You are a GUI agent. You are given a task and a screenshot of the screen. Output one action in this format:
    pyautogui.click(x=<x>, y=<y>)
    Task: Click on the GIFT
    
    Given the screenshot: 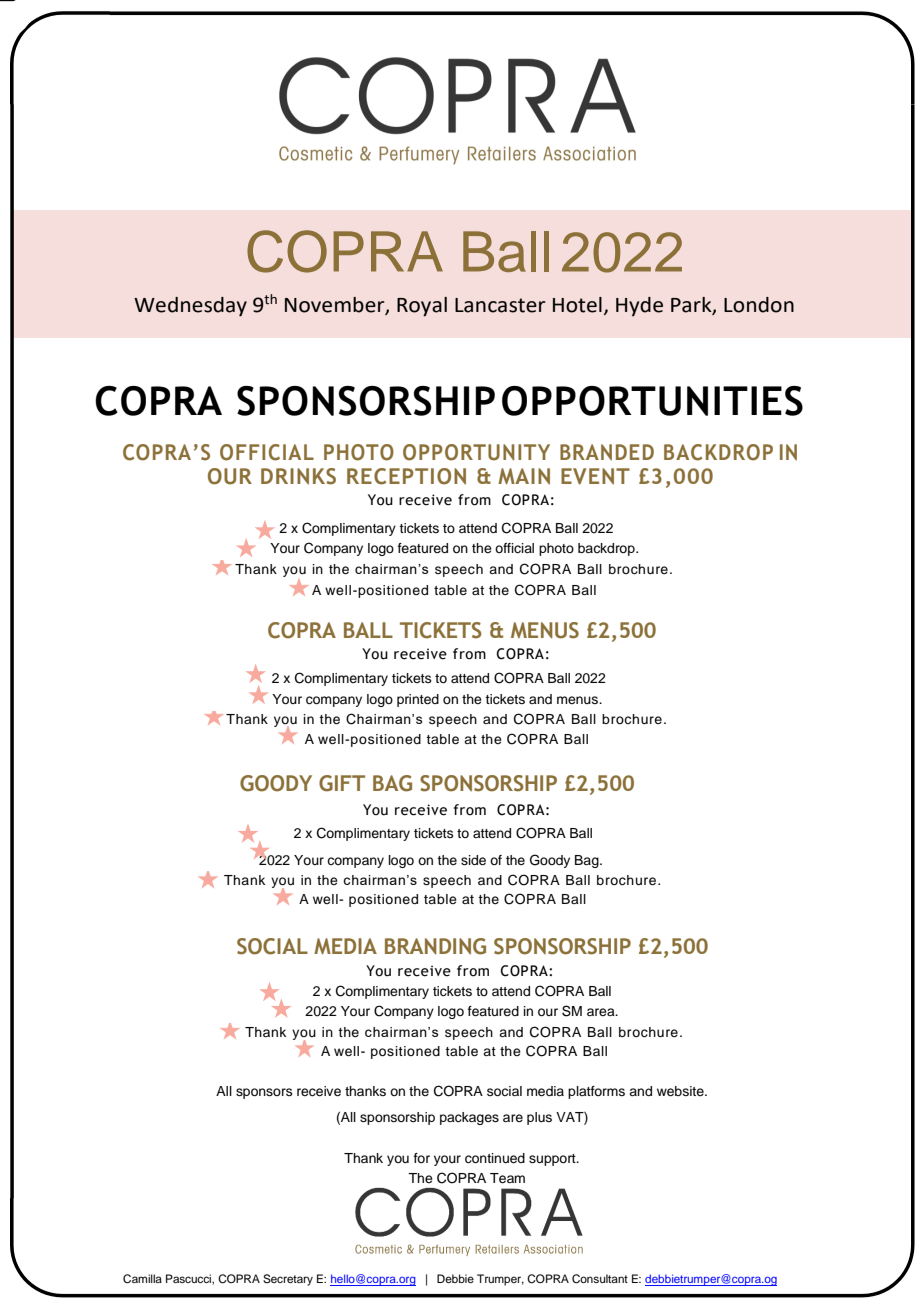 What is the action you would take?
    pyautogui.click(x=342, y=783)
